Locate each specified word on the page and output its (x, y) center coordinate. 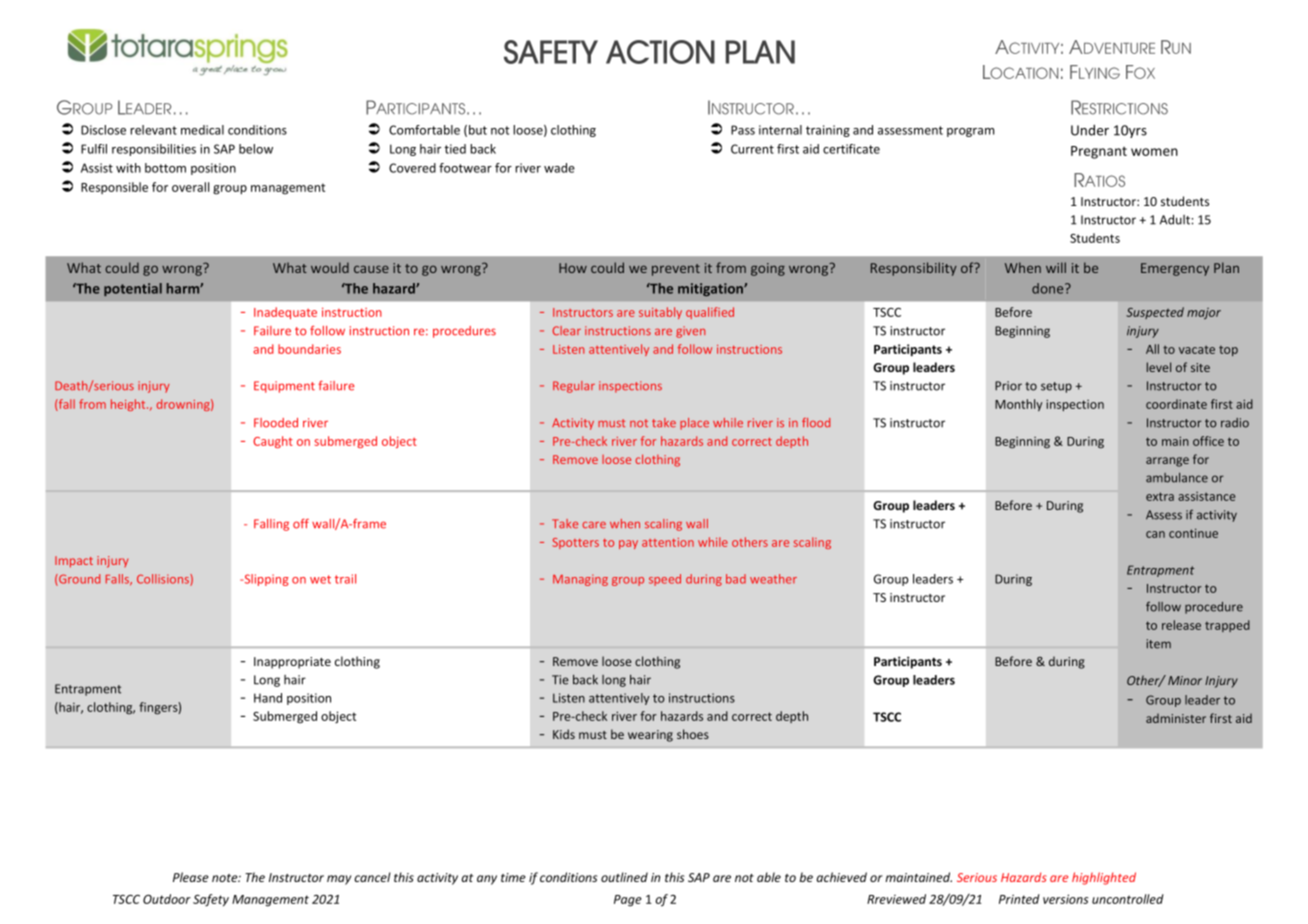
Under (1090, 130)
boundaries (309, 349)
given (690, 332)
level (1159, 367)
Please (191, 877)
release (1181, 625)
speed (665, 580)
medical (202, 130)
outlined (624, 877)
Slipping (265, 580)
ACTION (660, 52)
